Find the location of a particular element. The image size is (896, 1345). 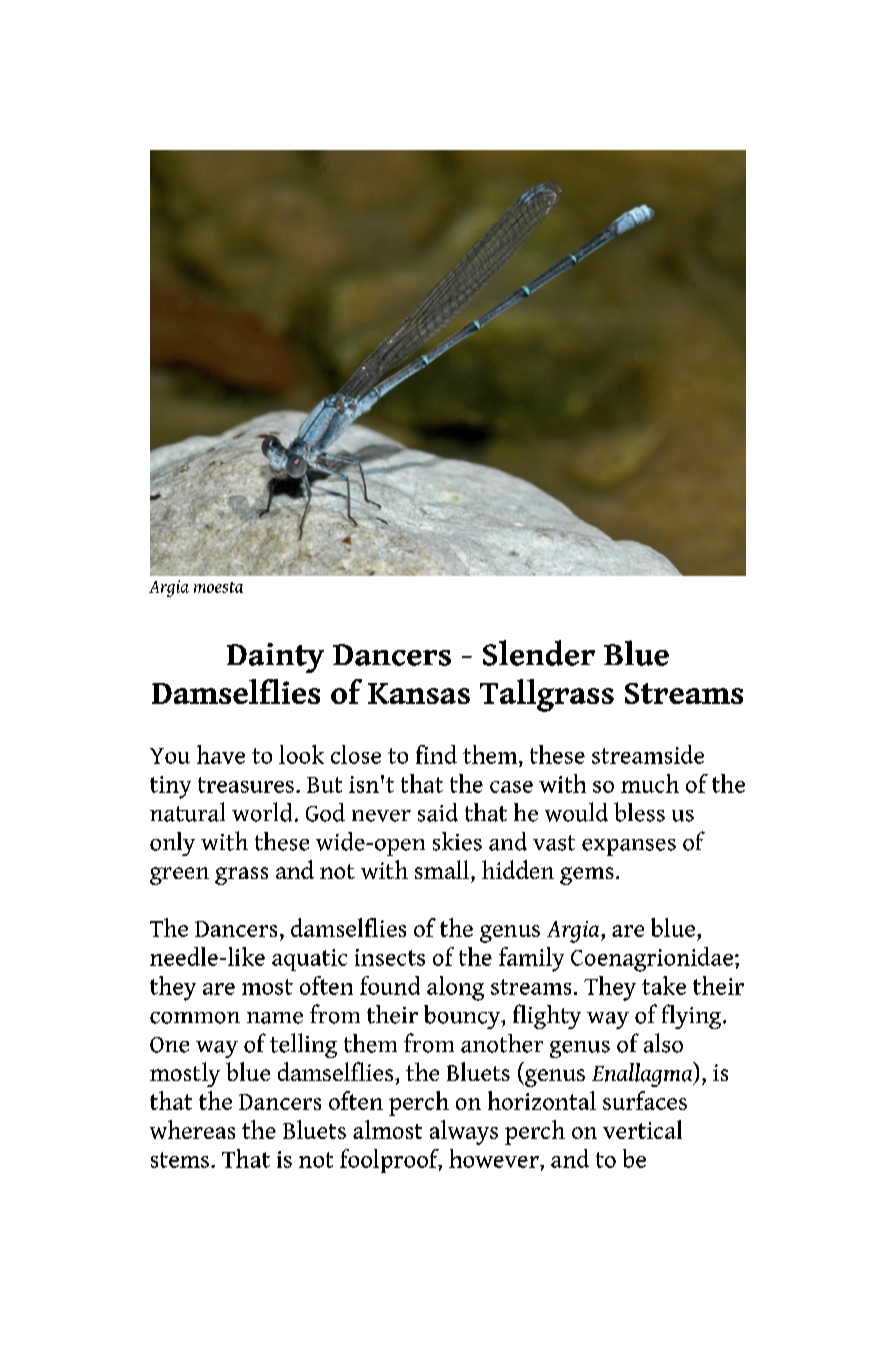

small is located at coordinates (443, 869).
